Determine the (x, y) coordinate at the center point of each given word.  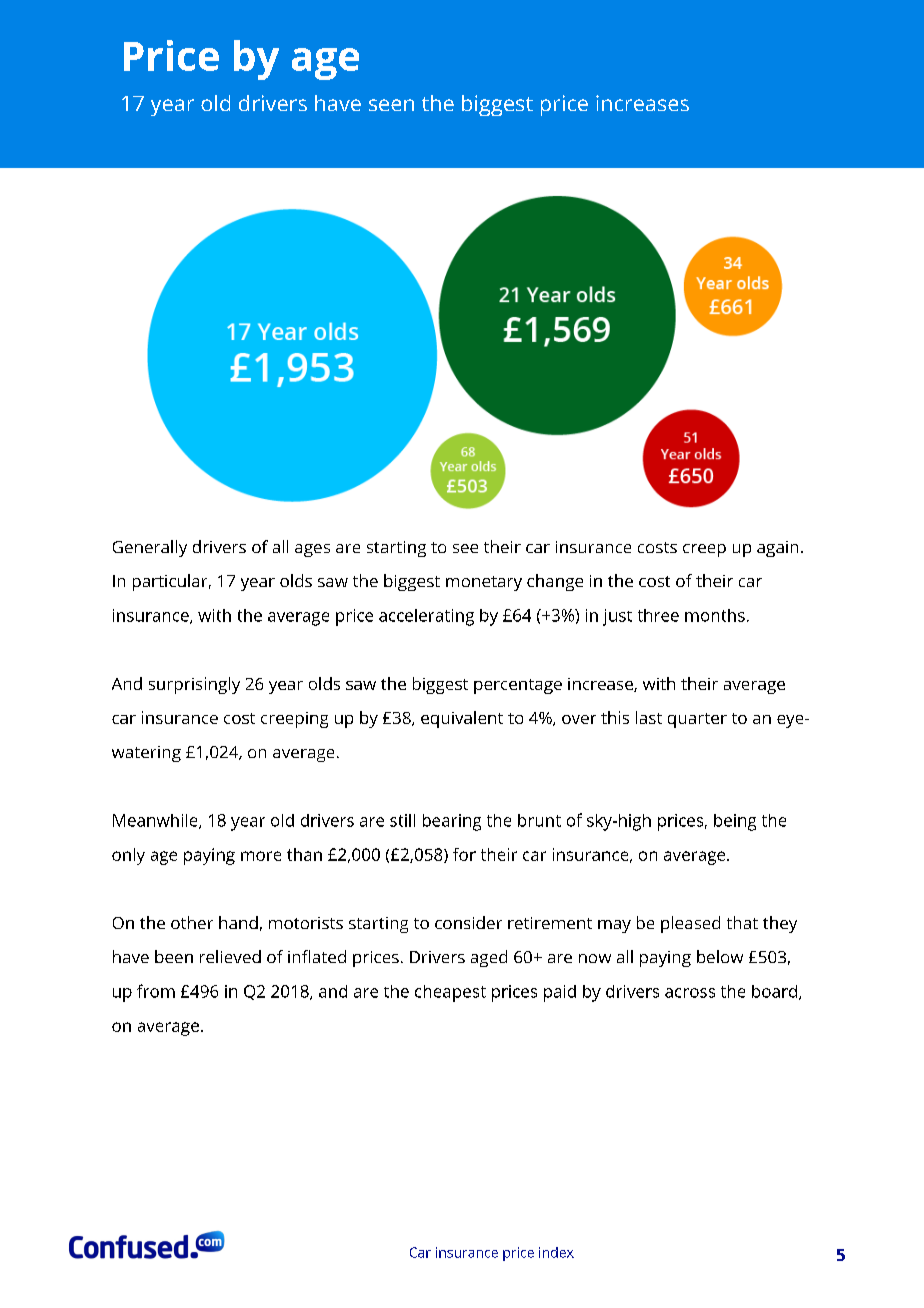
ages (312, 550)
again (777, 549)
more (261, 856)
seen (391, 105)
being (735, 822)
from (156, 991)
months (715, 615)
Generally (150, 548)
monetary (484, 583)
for (464, 854)
